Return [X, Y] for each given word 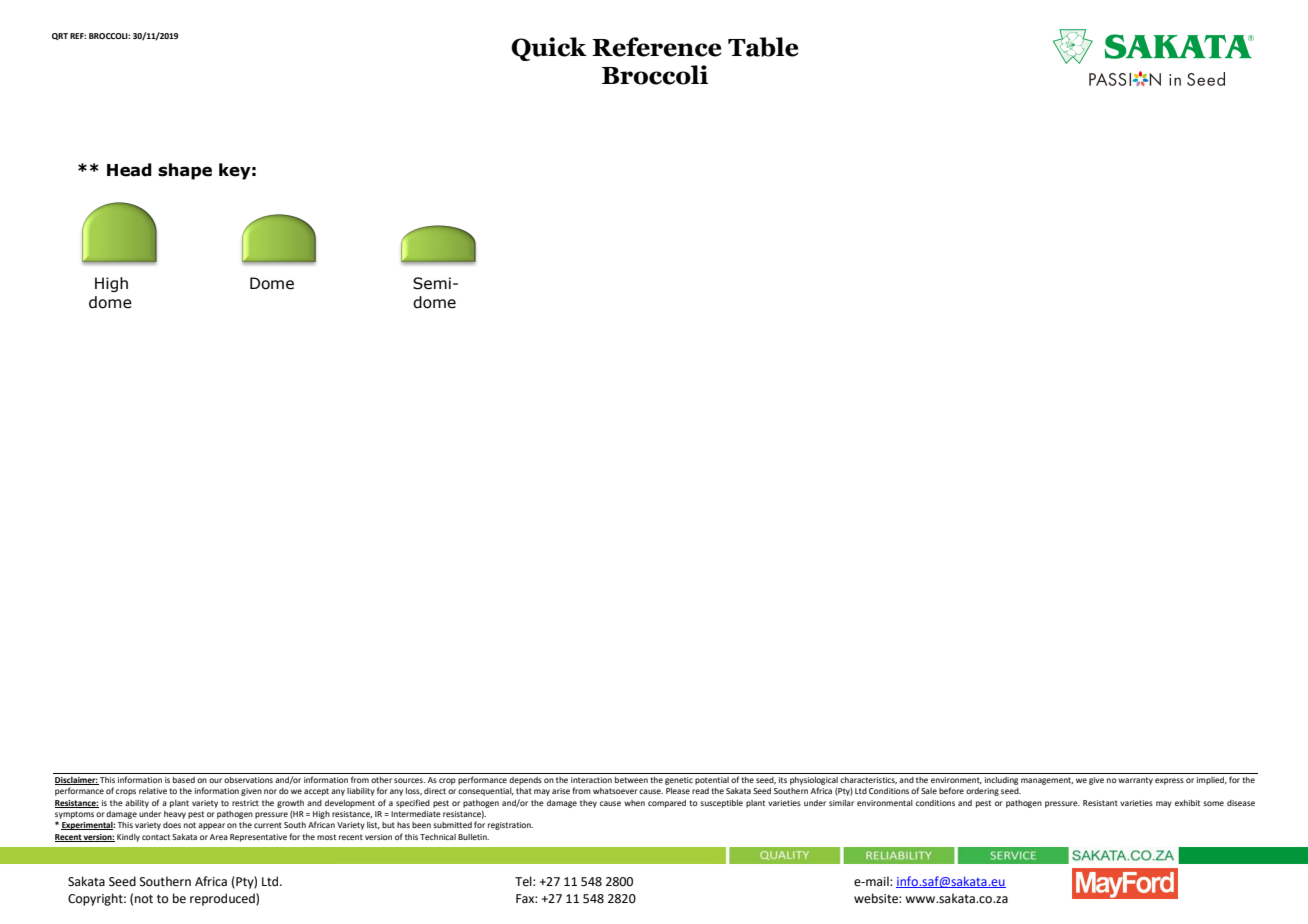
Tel [524, 881]
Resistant [1100, 803]
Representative [258, 838]
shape [185, 171]
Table [763, 47]
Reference [657, 47]
